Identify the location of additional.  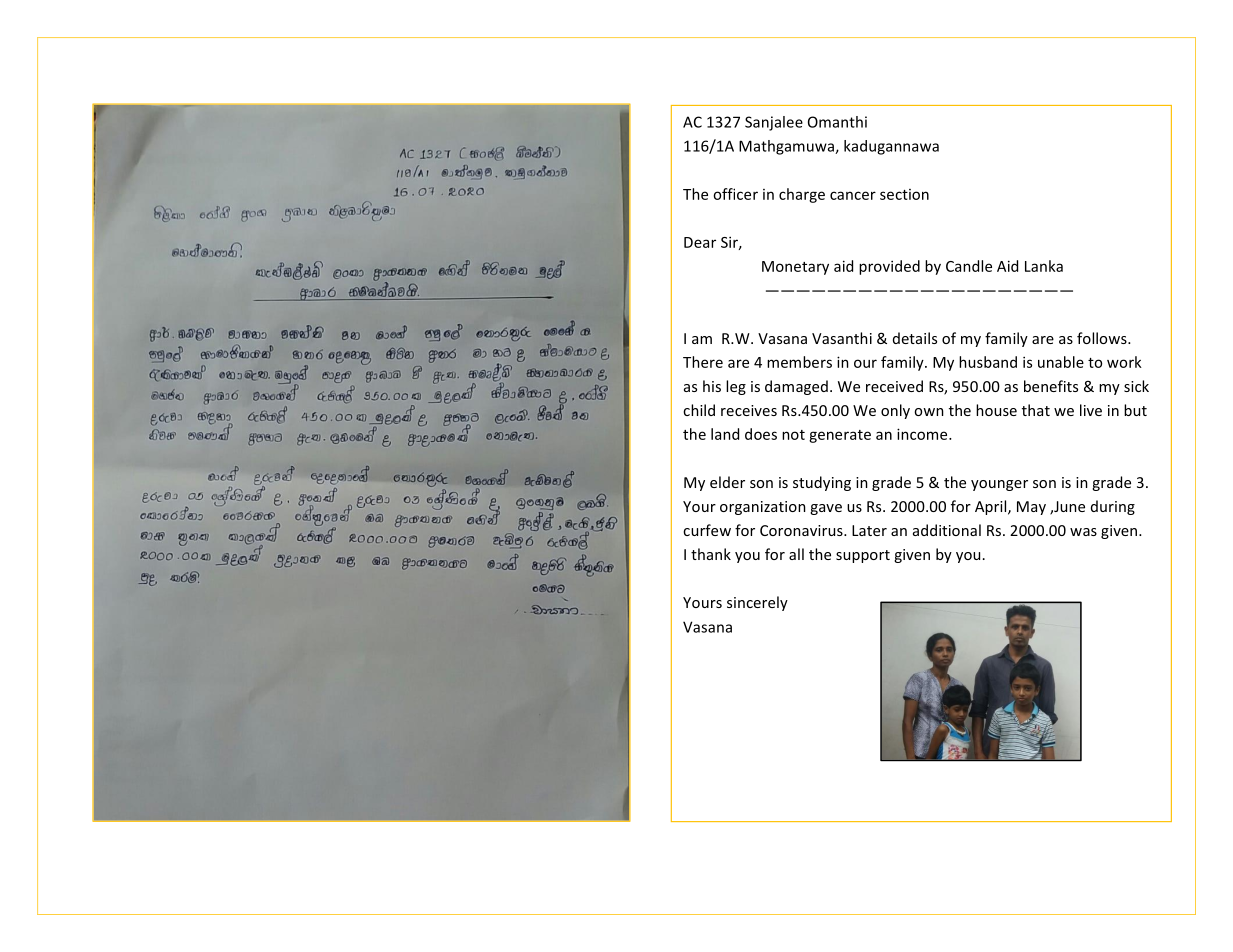
(947, 530).
